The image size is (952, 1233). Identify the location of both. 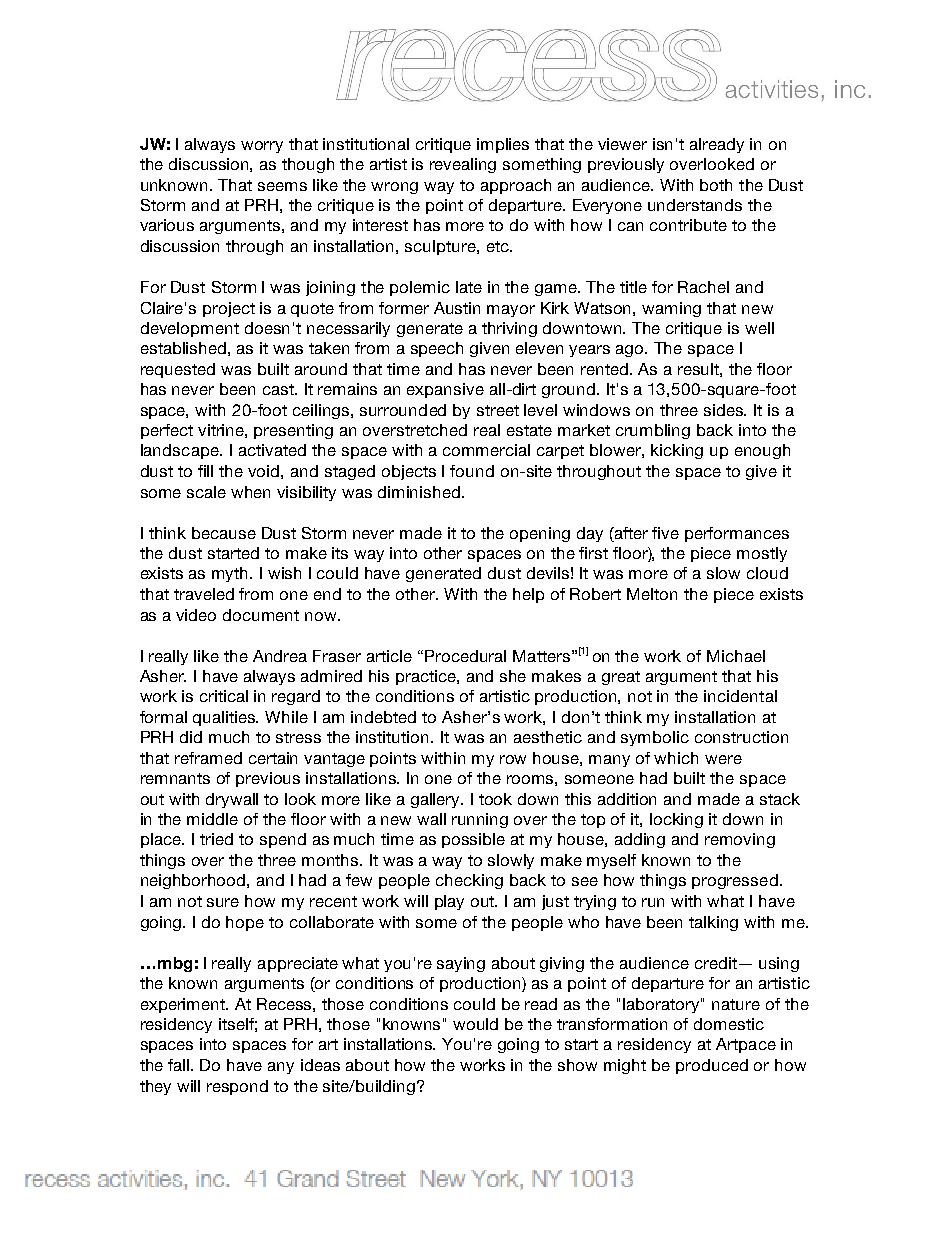
(716, 185).
